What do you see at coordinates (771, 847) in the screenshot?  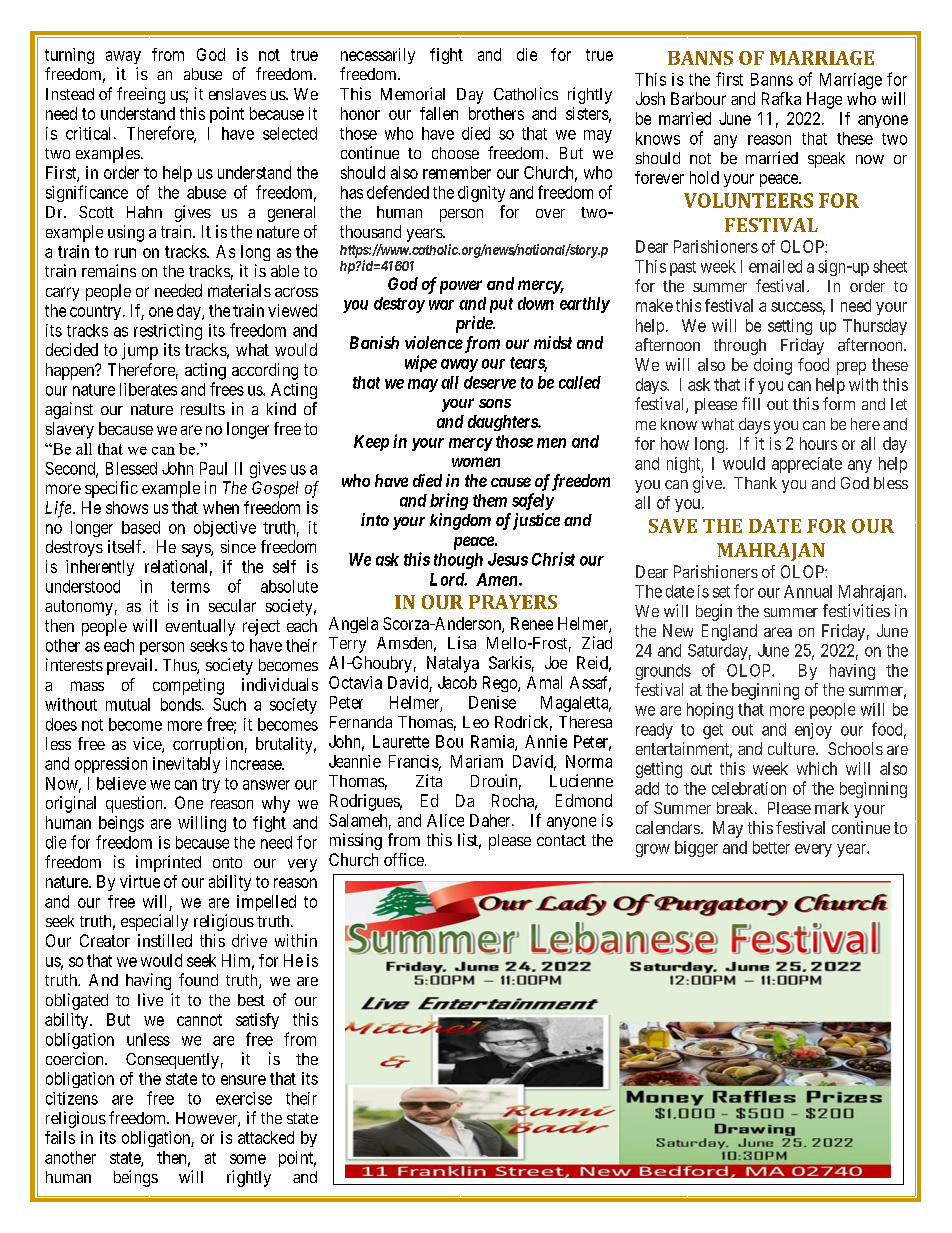 I see `better` at bounding box center [771, 847].
